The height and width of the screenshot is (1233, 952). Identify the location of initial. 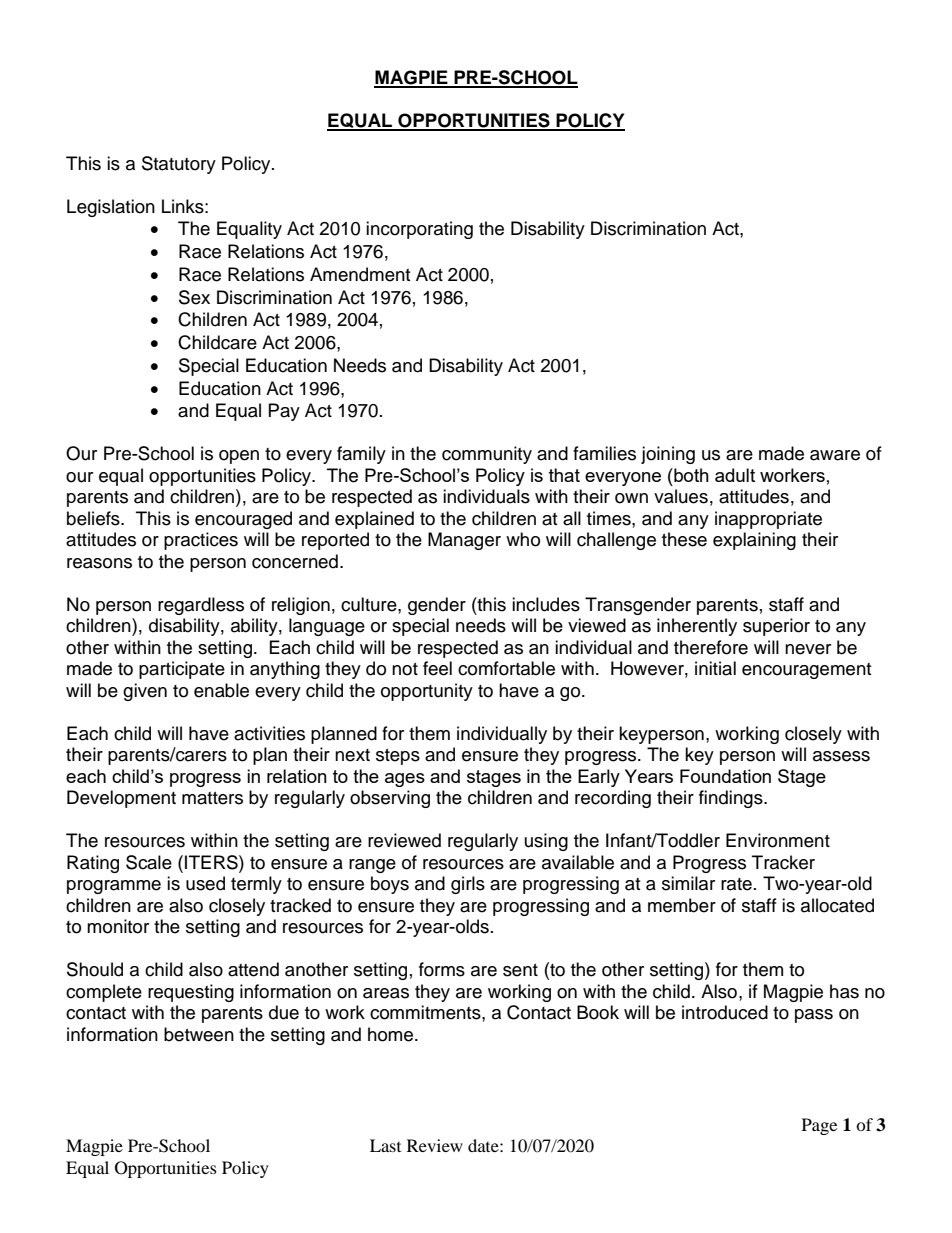
(715, 668).
